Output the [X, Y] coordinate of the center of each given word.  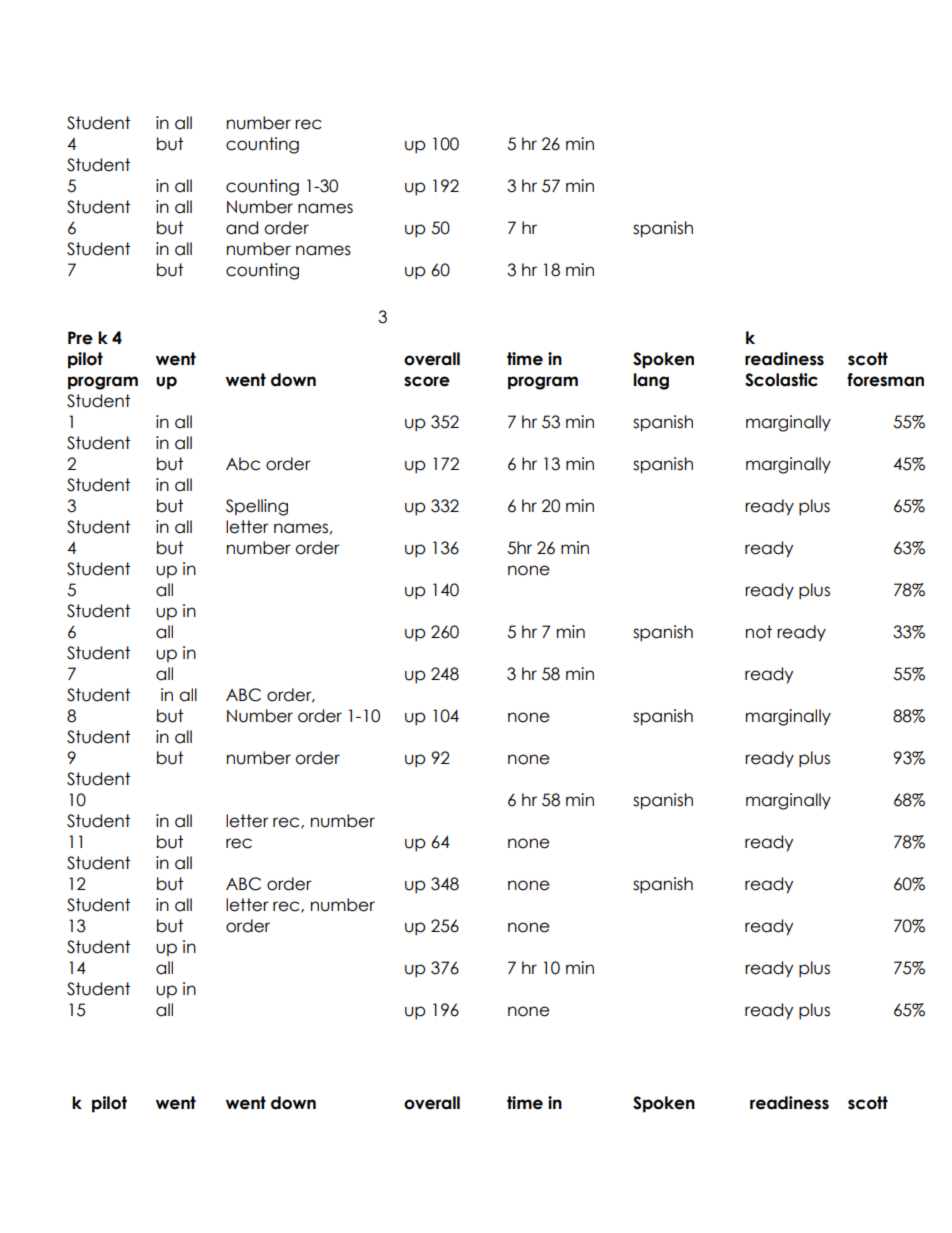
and [242, 228]
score [427, 381]
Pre [80, 338]
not [759, 632]
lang [651, 381]
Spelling [257, 507]
